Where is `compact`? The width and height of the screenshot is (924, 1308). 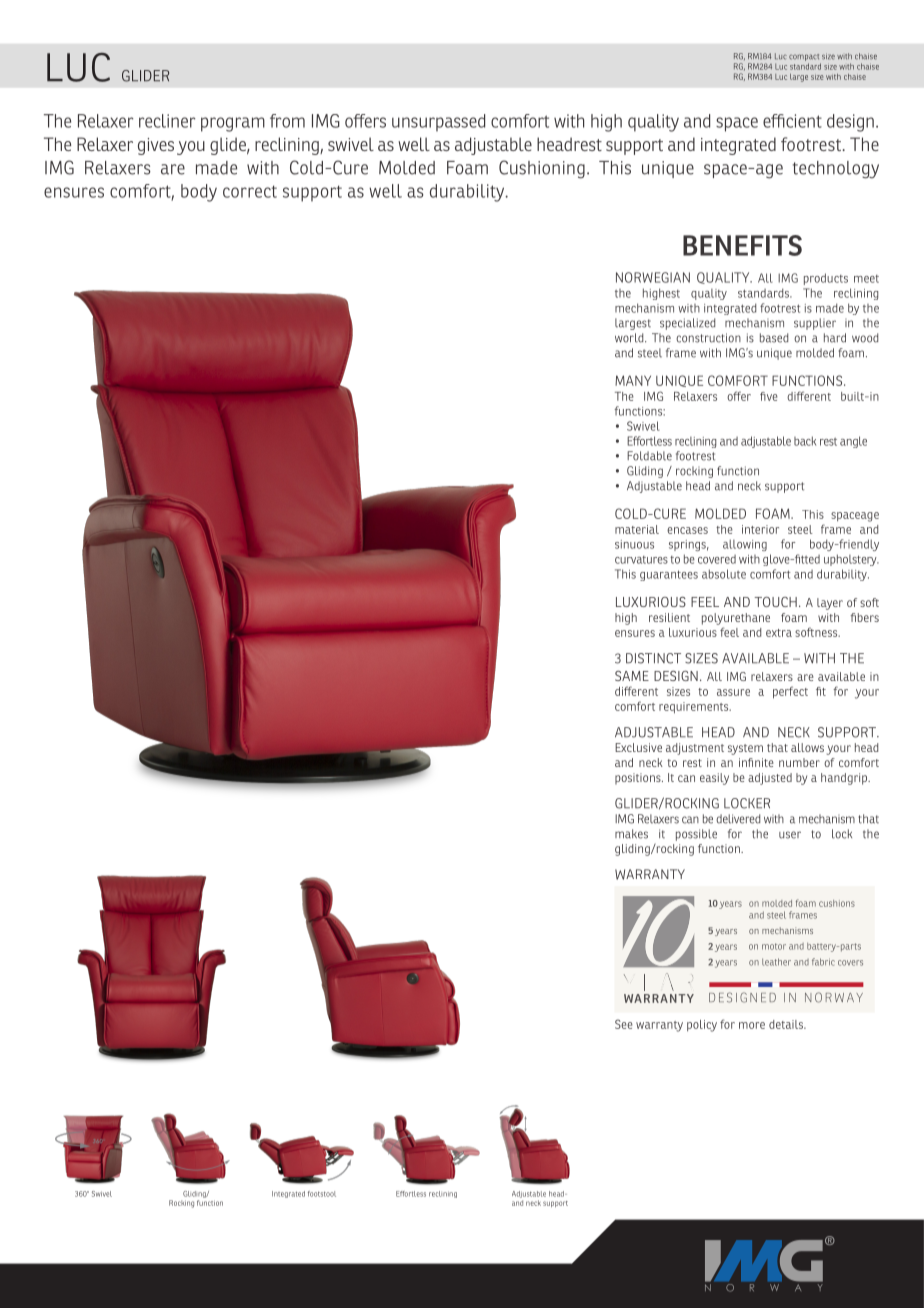 compact is located at coordinates (804, 57).
